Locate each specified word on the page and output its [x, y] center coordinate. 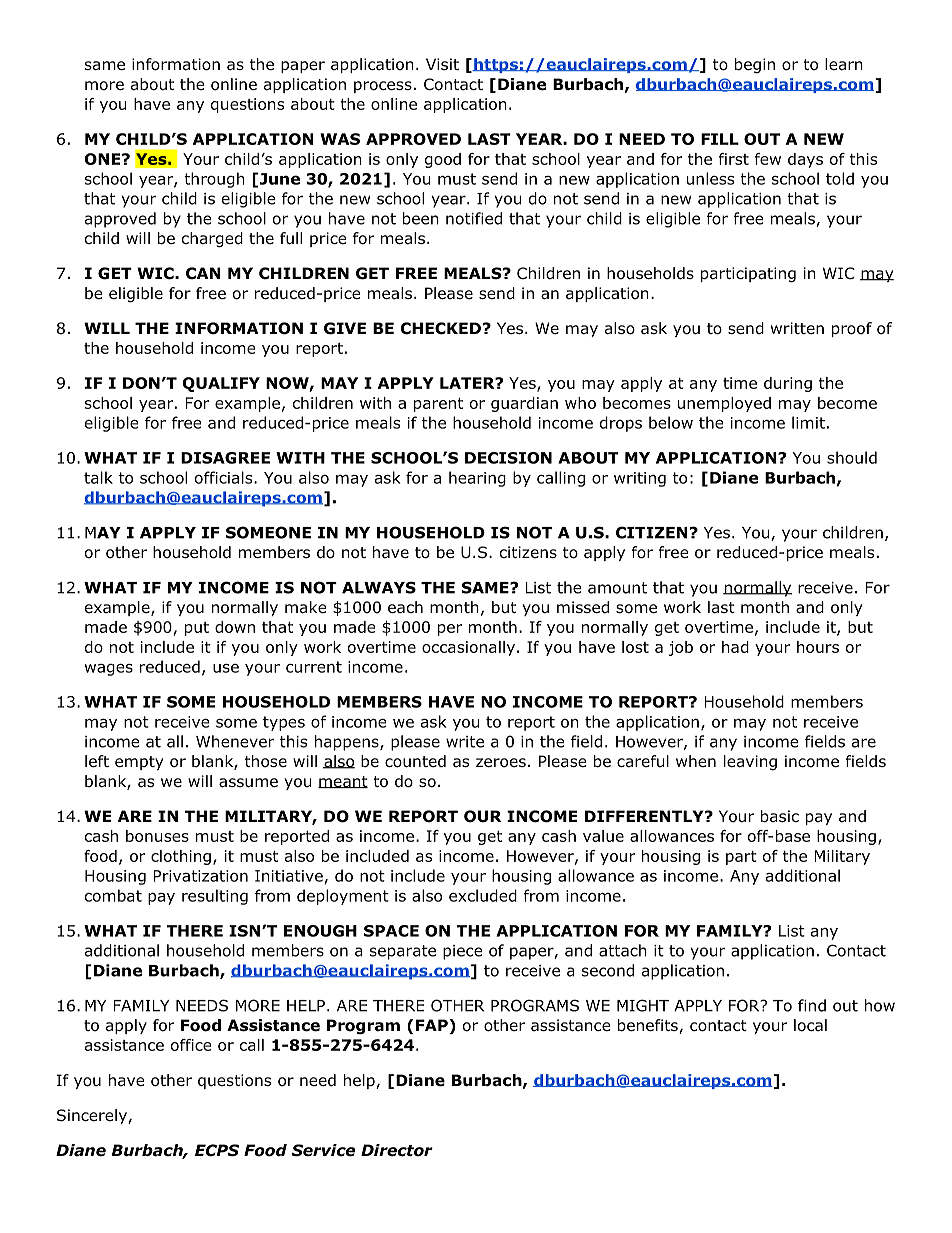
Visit [442, 64]
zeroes [501, 763]
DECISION [508, 458]
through [214, 180]
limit [808, 422]
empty [139, 763]
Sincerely [93, 1116]
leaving [750, 763]
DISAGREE [225, 458]
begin [755, 66]
